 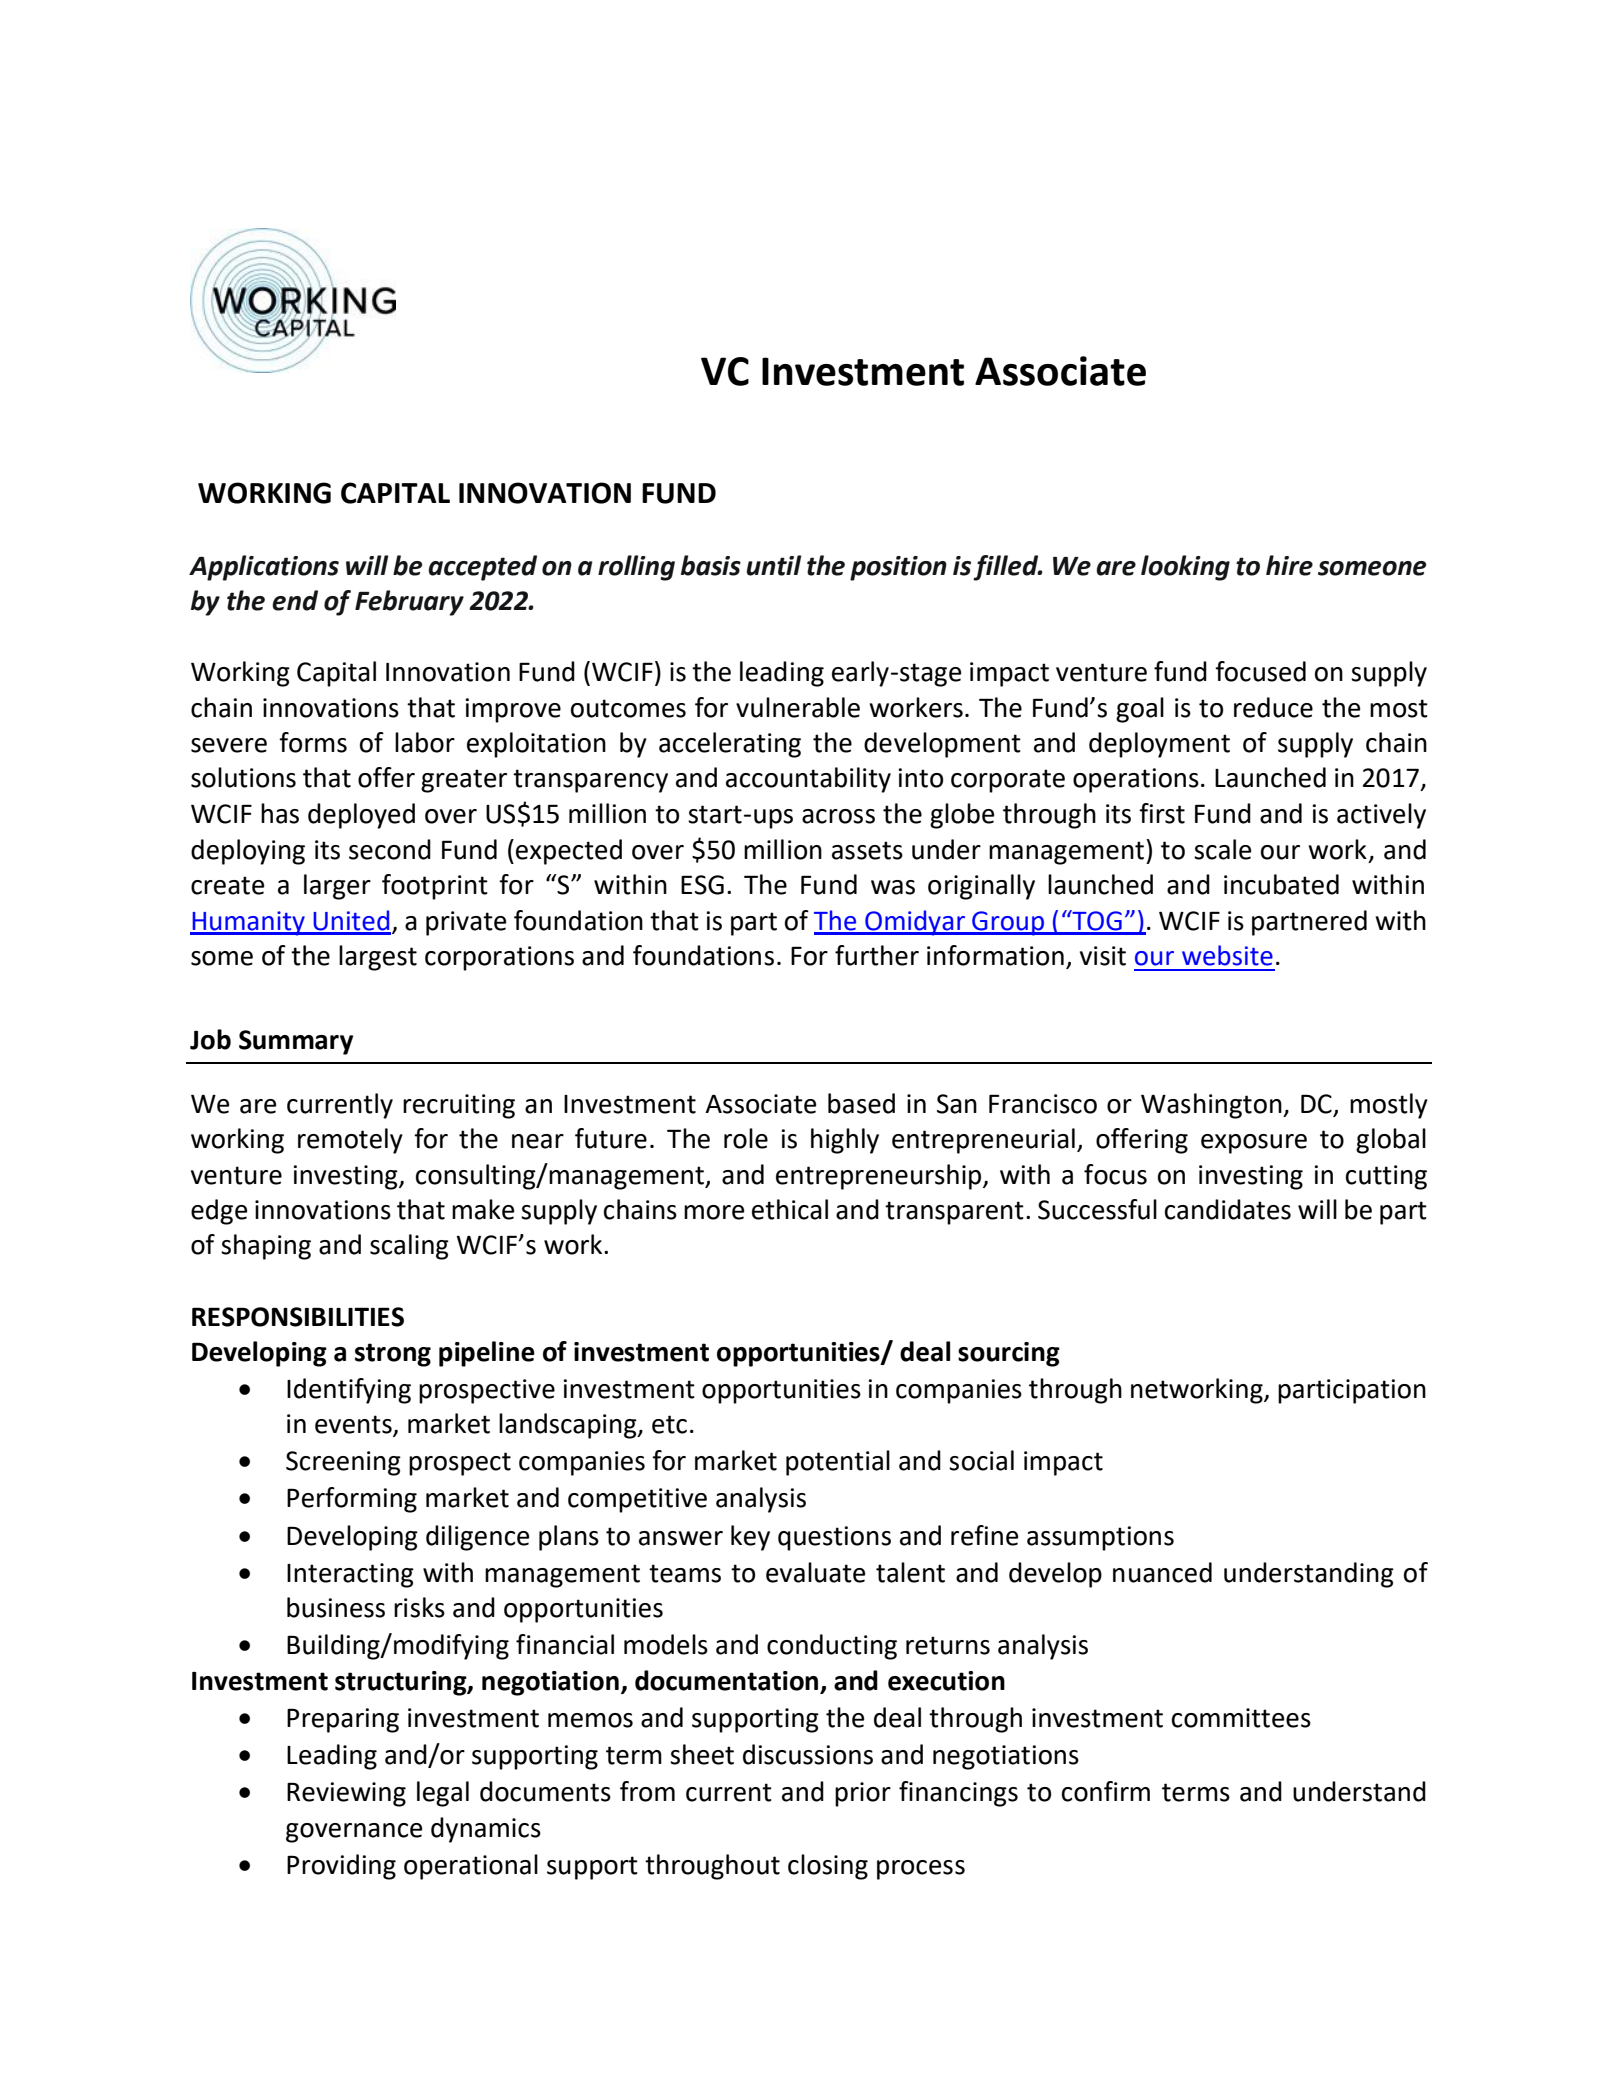 What do you see at coordinates (296, 1042) in the screenshot?
I see `Summary` at bounding box center [296, 1042].
